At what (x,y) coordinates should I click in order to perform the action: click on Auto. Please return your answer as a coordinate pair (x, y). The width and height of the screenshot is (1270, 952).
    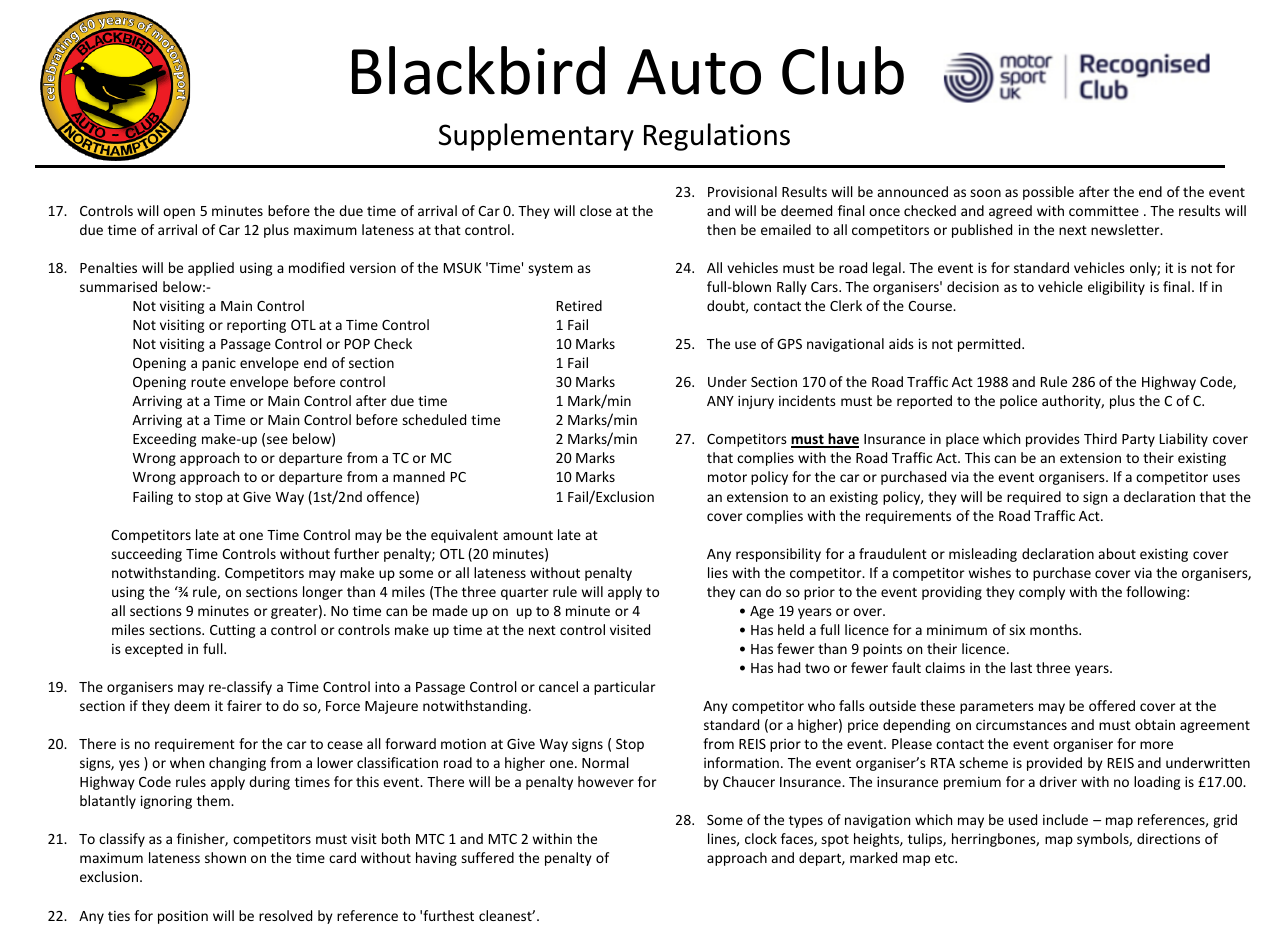
    Looking at the image, I should click on (694, 72).
